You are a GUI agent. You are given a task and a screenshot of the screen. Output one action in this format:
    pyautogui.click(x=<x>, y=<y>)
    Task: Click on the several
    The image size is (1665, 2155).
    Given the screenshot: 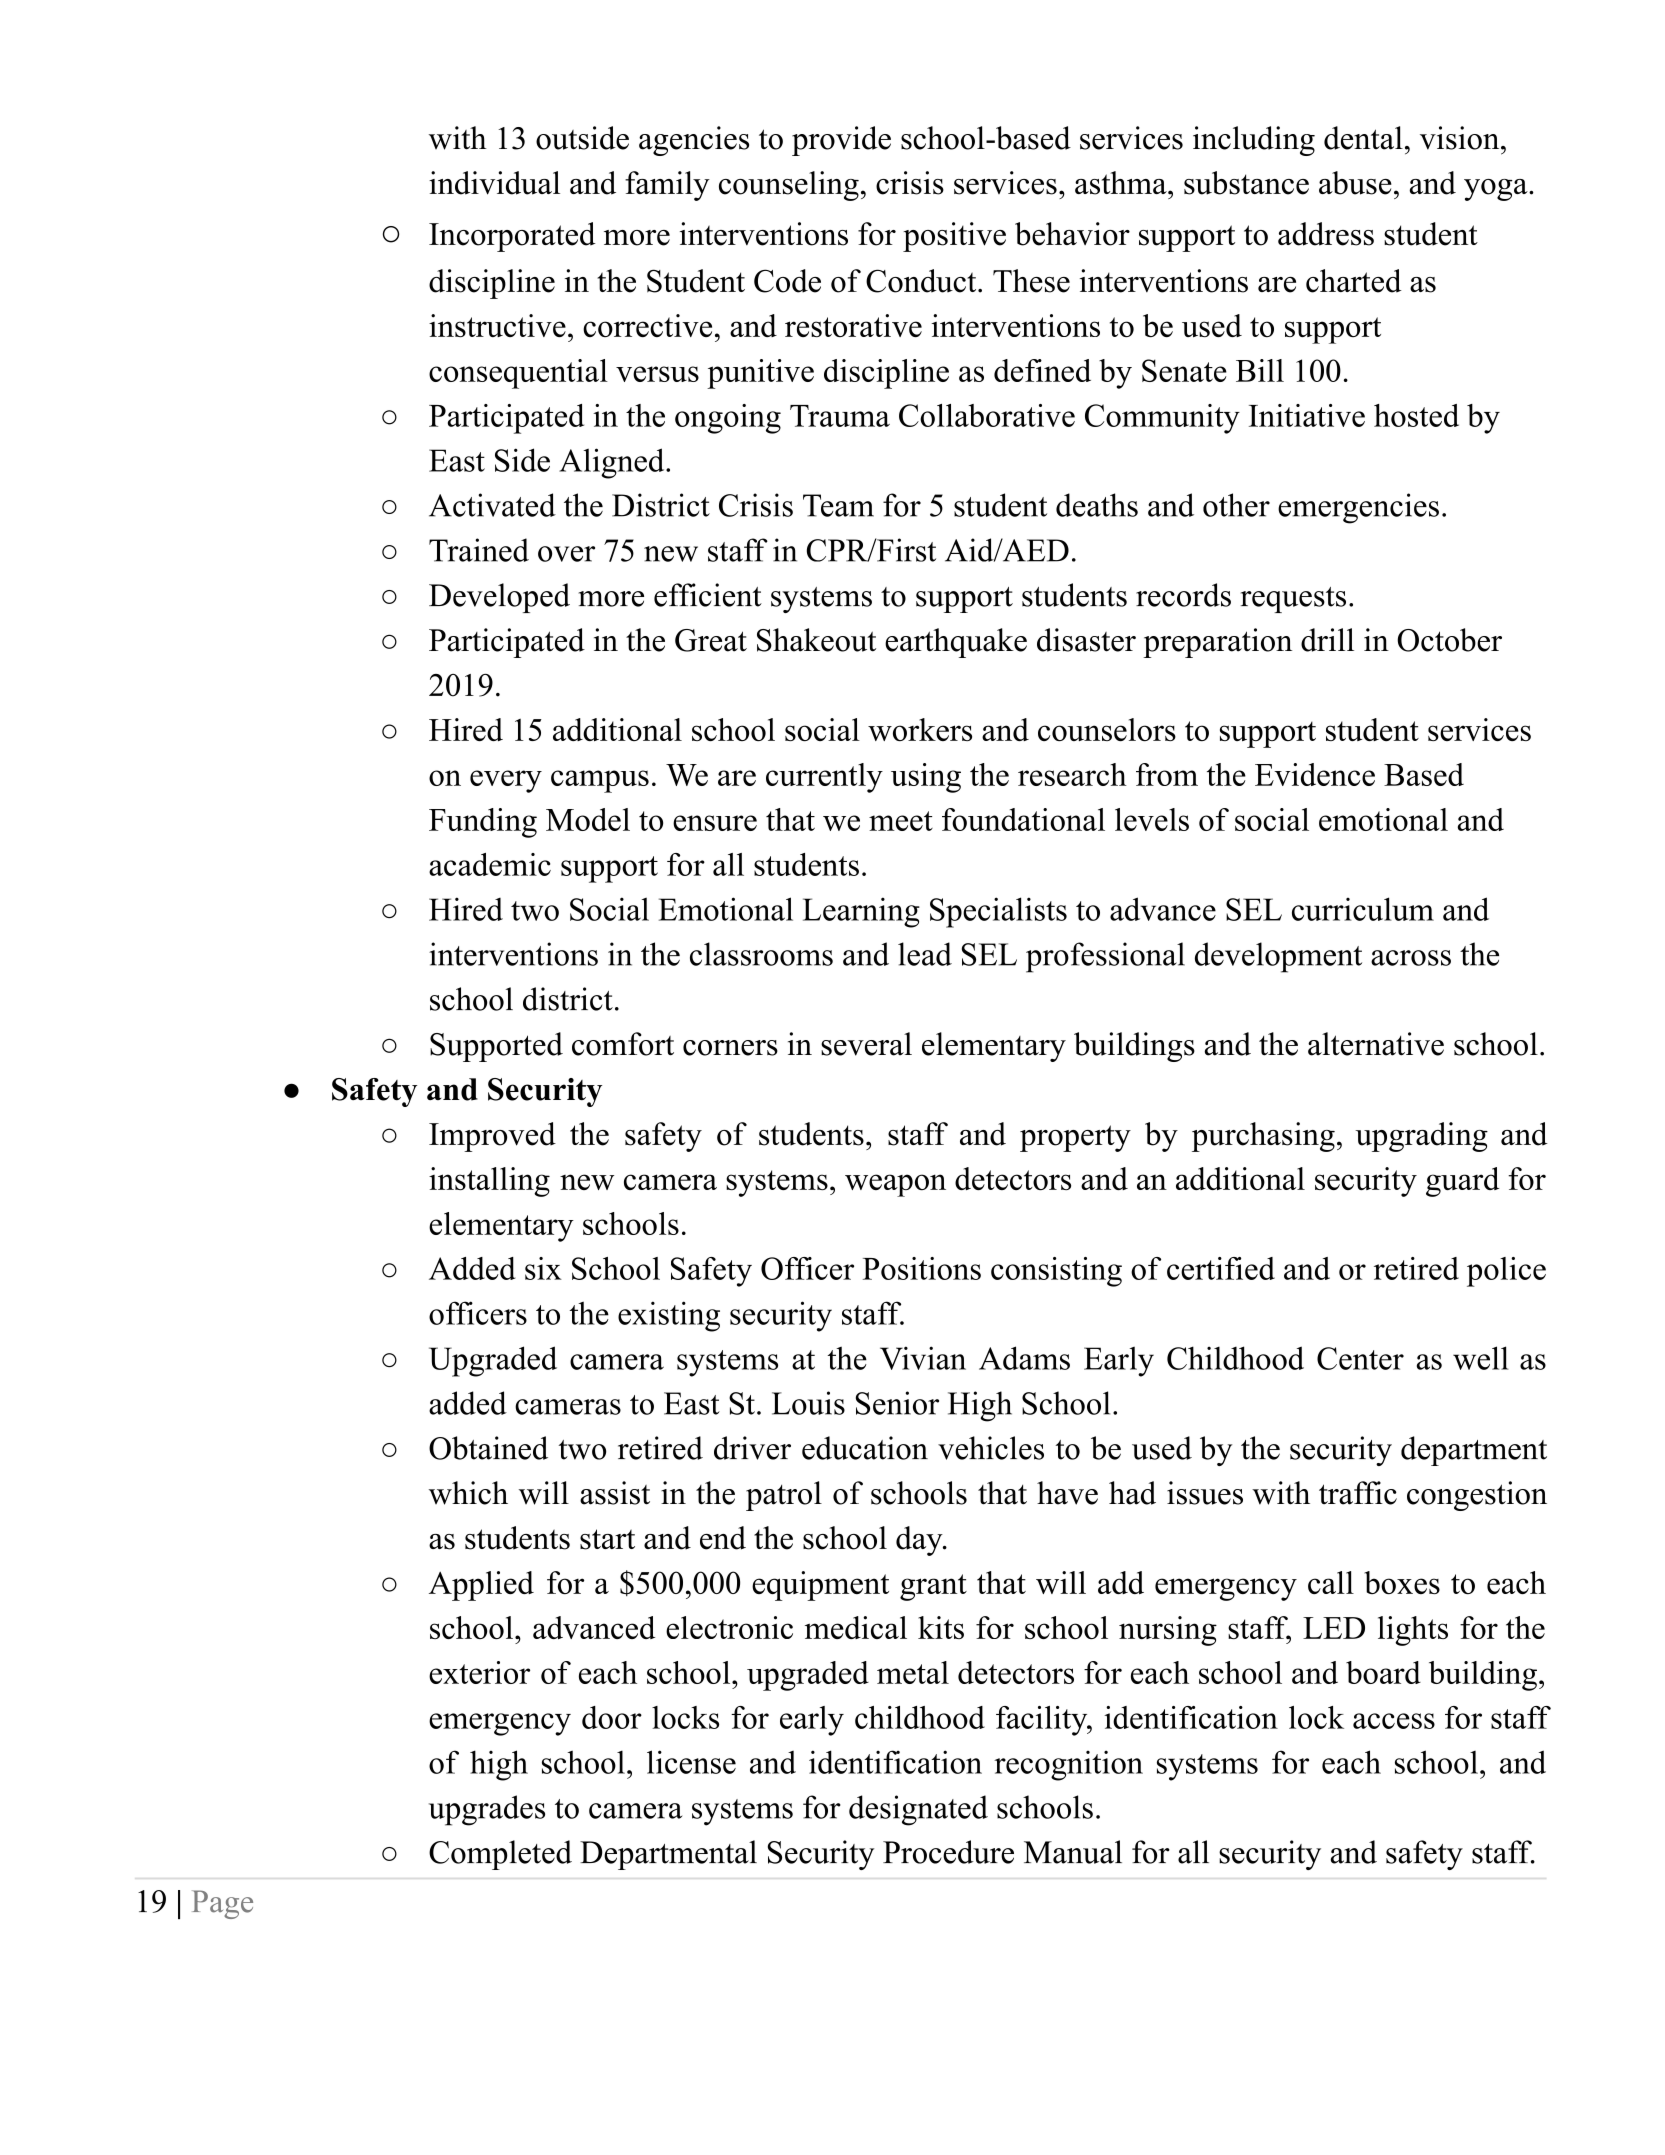 What is the action you would take?
    pyautogui.click(x=866, y=1044)
